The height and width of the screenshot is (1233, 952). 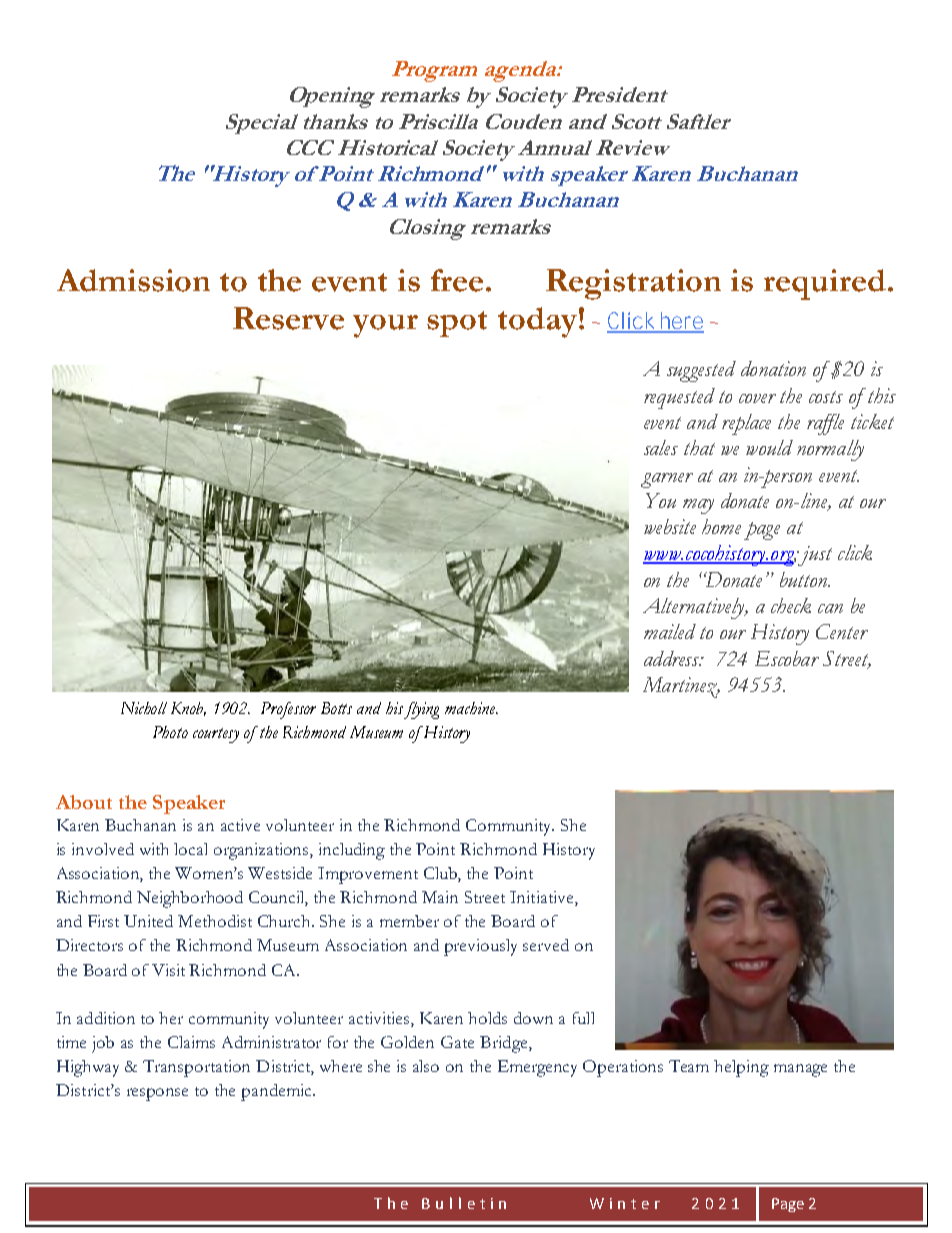 I want to click on Transportation, so click(x=196, y=1068).
